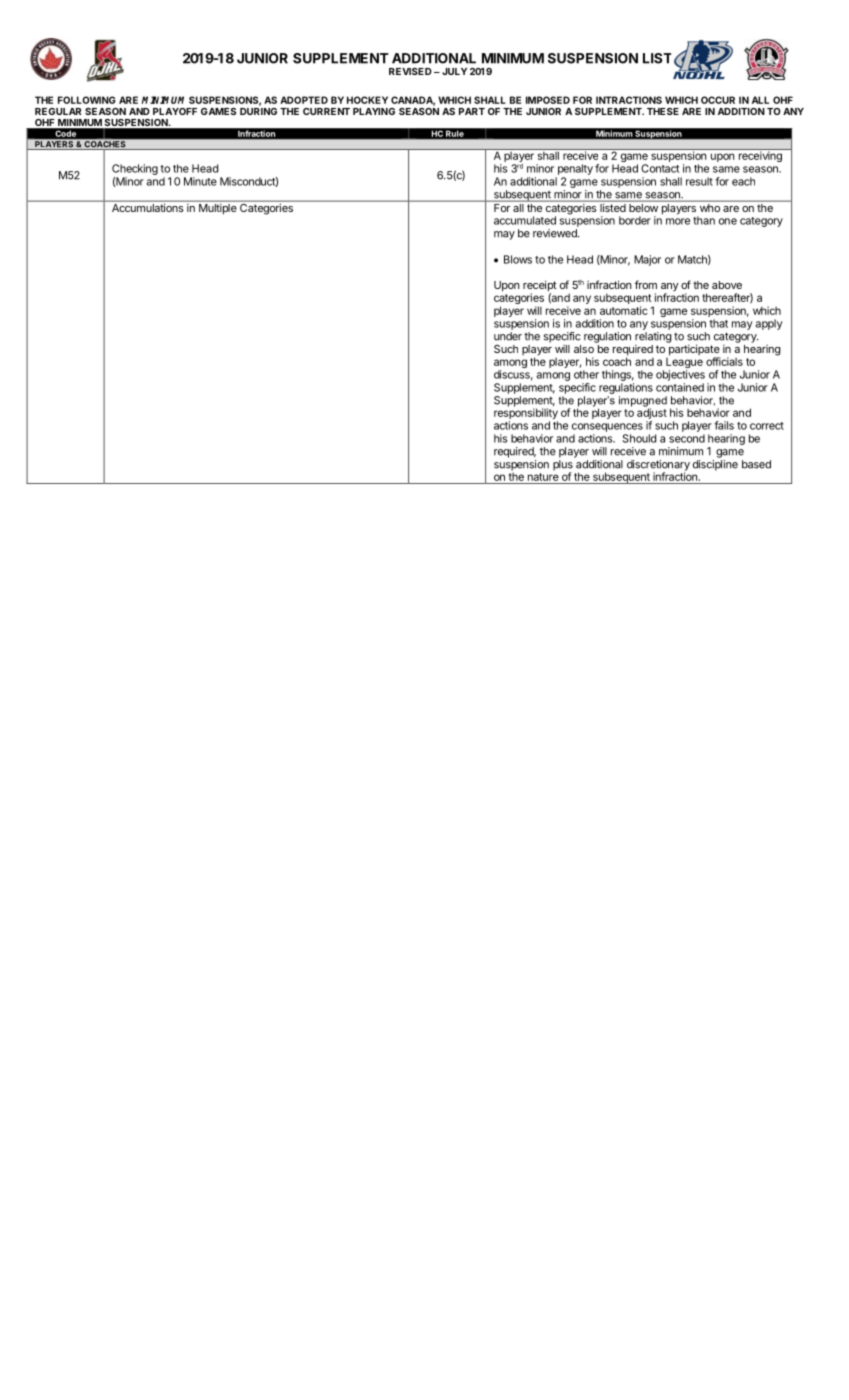  What do you see at coordinates (718, 100) in the image?
I see `OCCUR` at bounding box center [718, 100].
